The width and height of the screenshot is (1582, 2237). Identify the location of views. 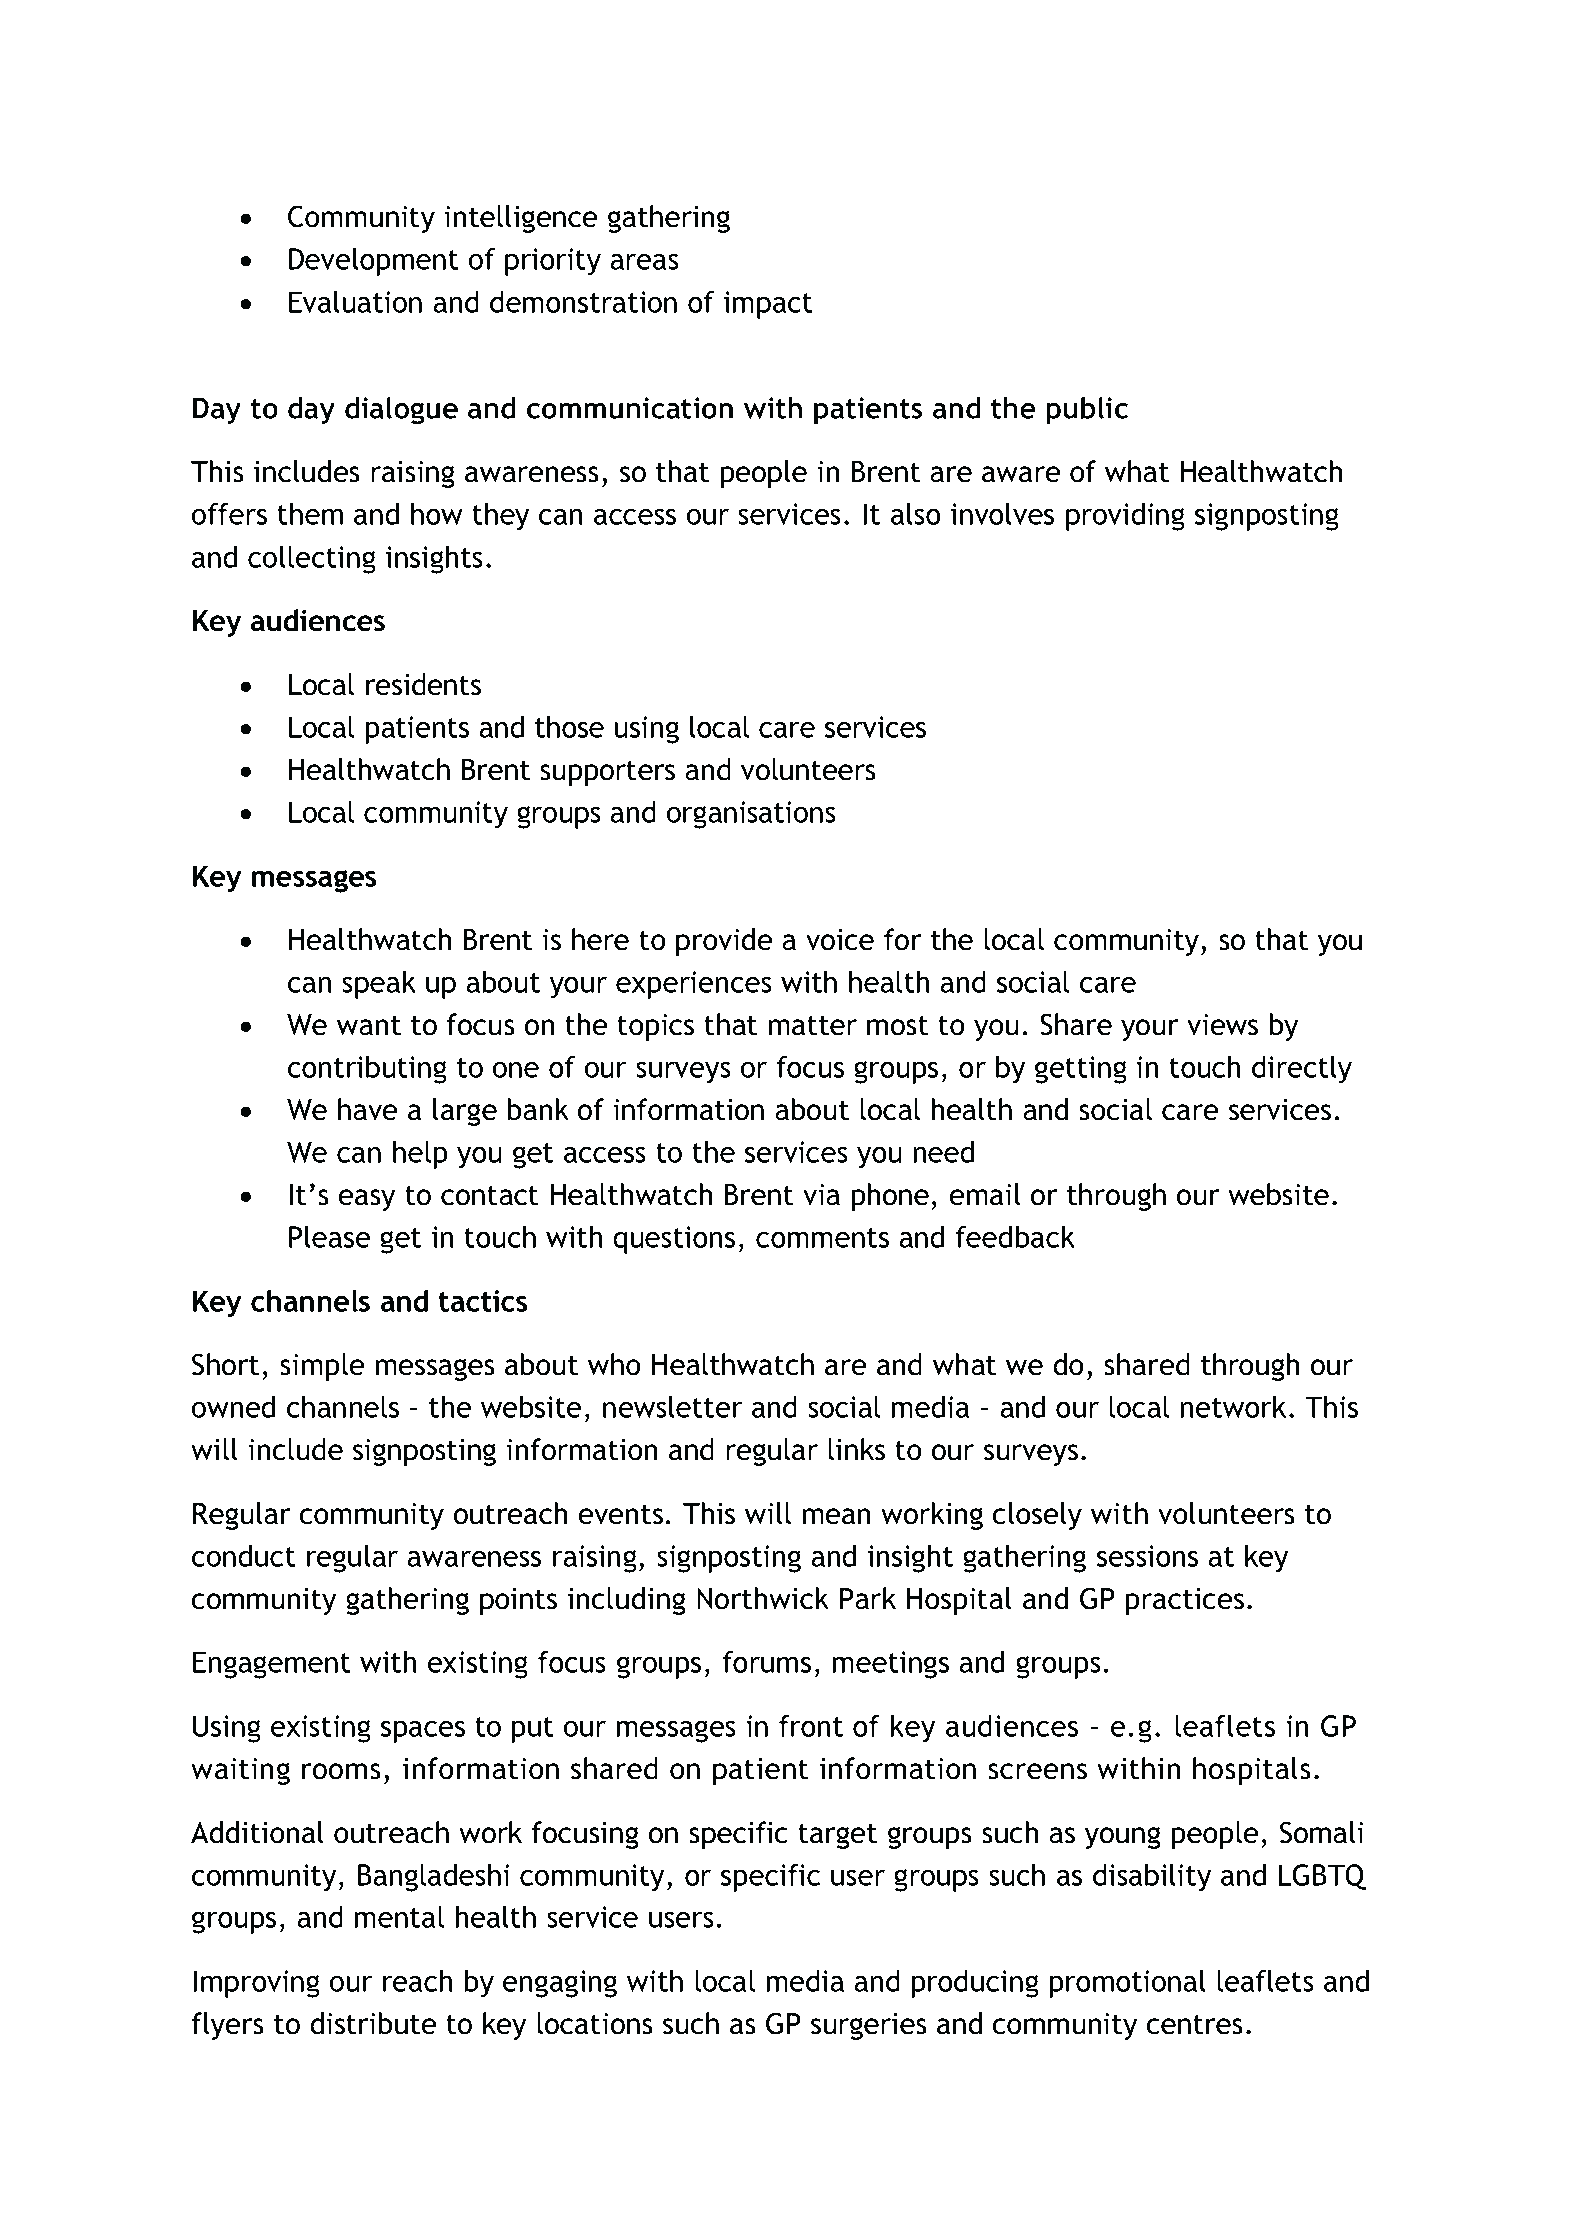
(1222, 1025).
